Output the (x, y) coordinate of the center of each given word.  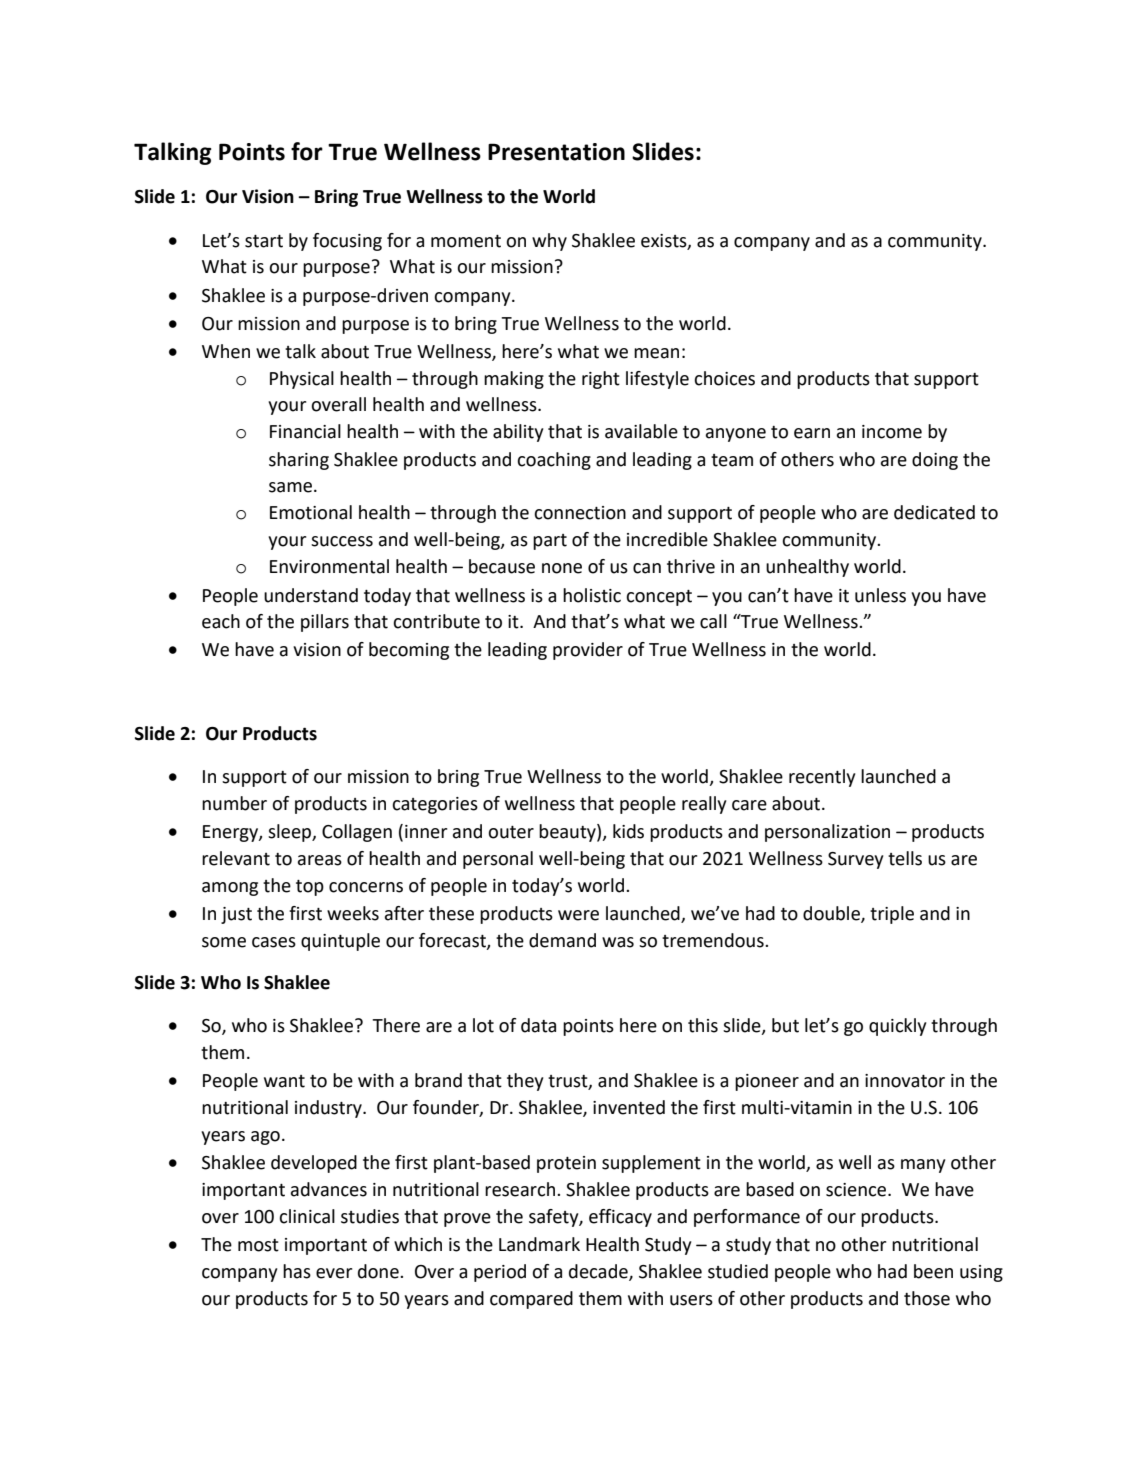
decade (599, 1272)
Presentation (556, 152)
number (234, 803)
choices (724, 378)
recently (822, 778)
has (297, 1271)
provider (588, 651)
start (264, 241)
